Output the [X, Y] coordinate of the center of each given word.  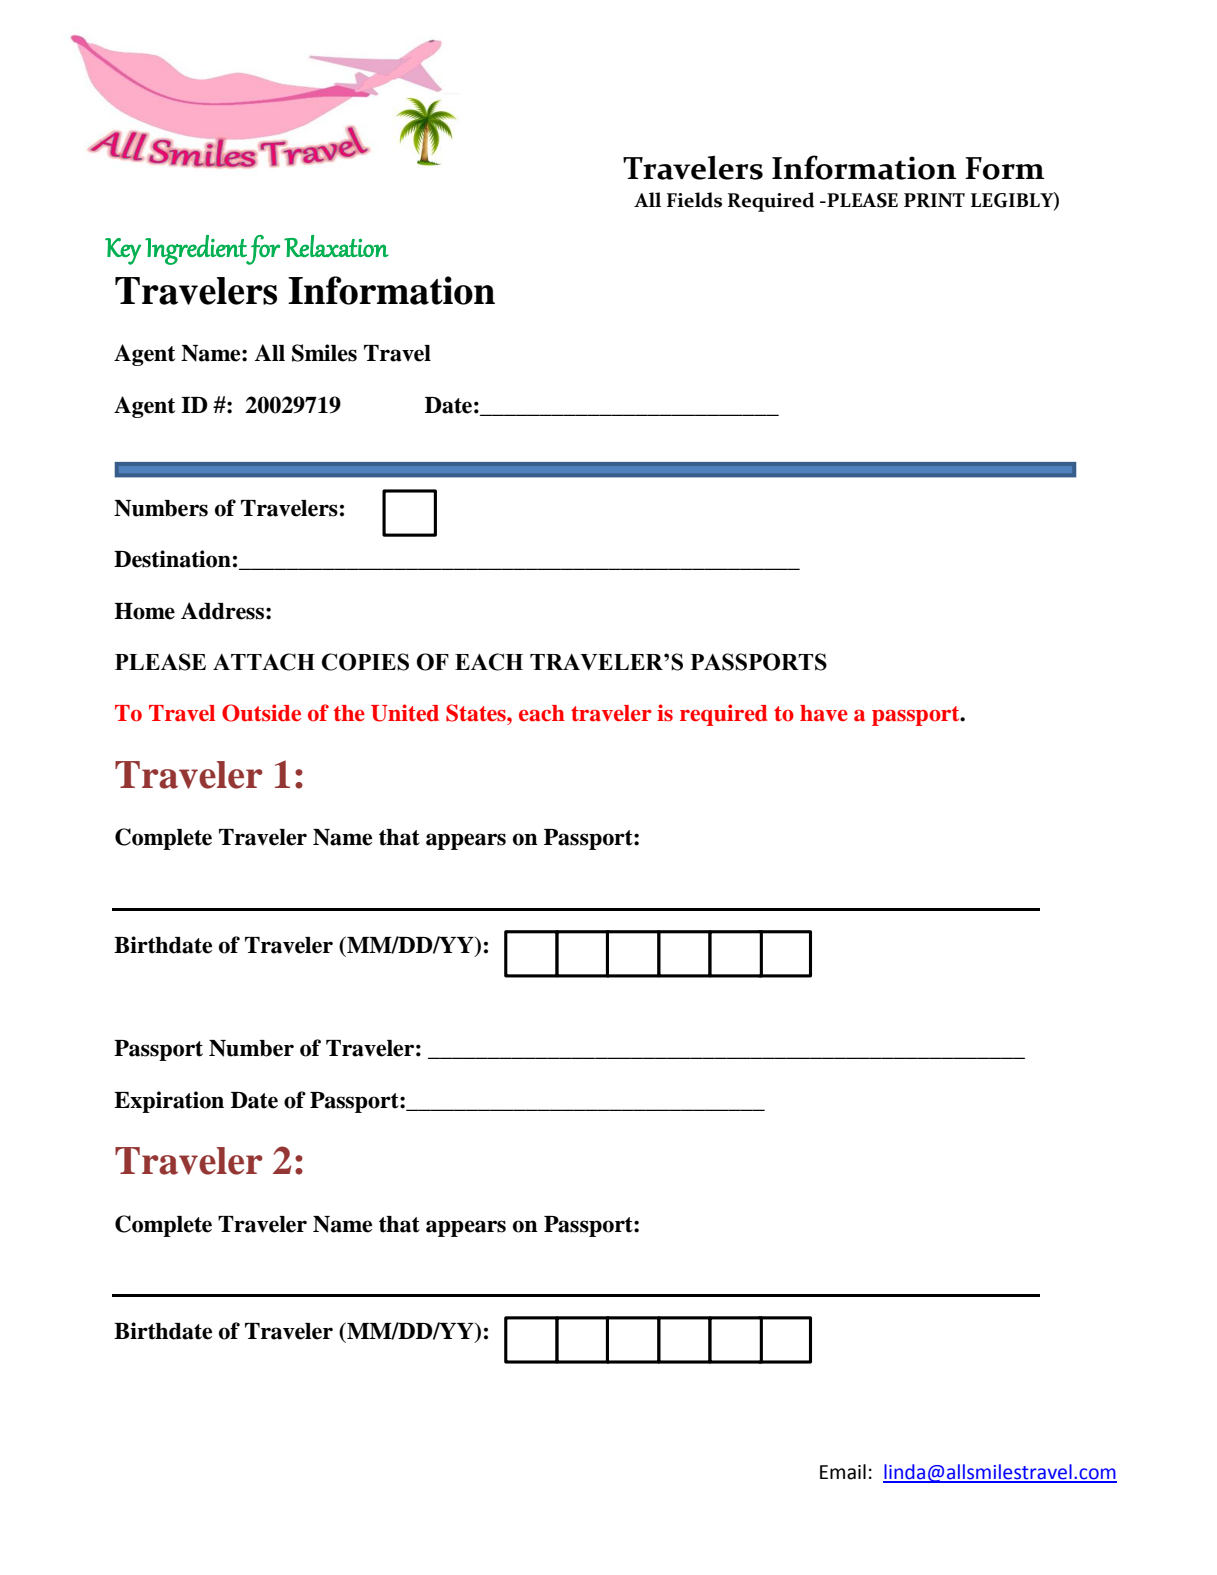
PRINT [934, 200]
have [824, 713]
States [477, 713]
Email [843, 1472]
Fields [694, 200]
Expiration [169, 1102]
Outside [261, 713]
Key [123, 251]
